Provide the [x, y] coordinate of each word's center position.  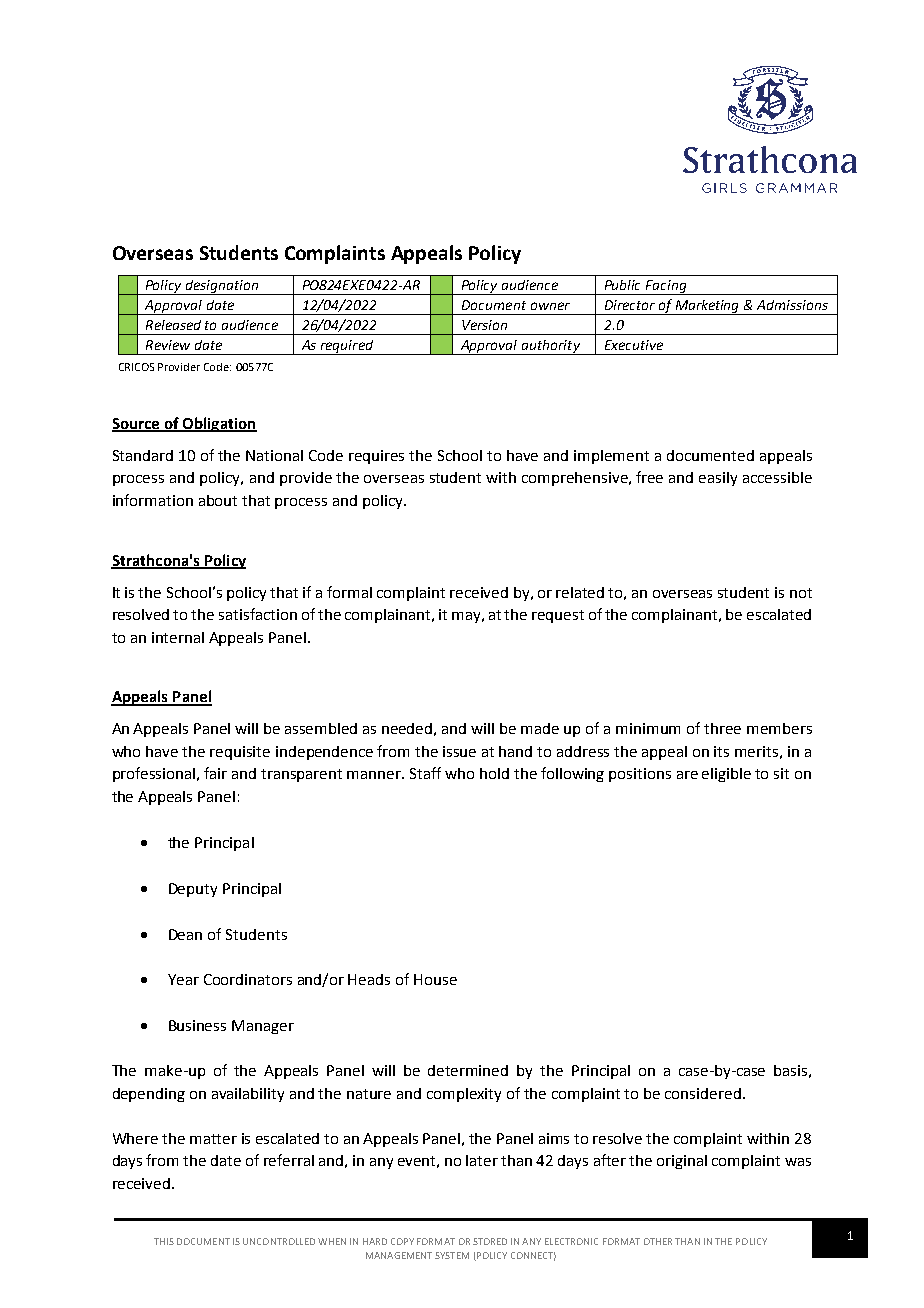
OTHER [658, 1241]
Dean [185, 934]
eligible [726, 775]
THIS [164, 1241]
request [558, 616]
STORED [490, 1241]
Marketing [707, 307]
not [801, 593]
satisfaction [258, 614]
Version [484, 325]
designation [222, 287]
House [435, 979]
